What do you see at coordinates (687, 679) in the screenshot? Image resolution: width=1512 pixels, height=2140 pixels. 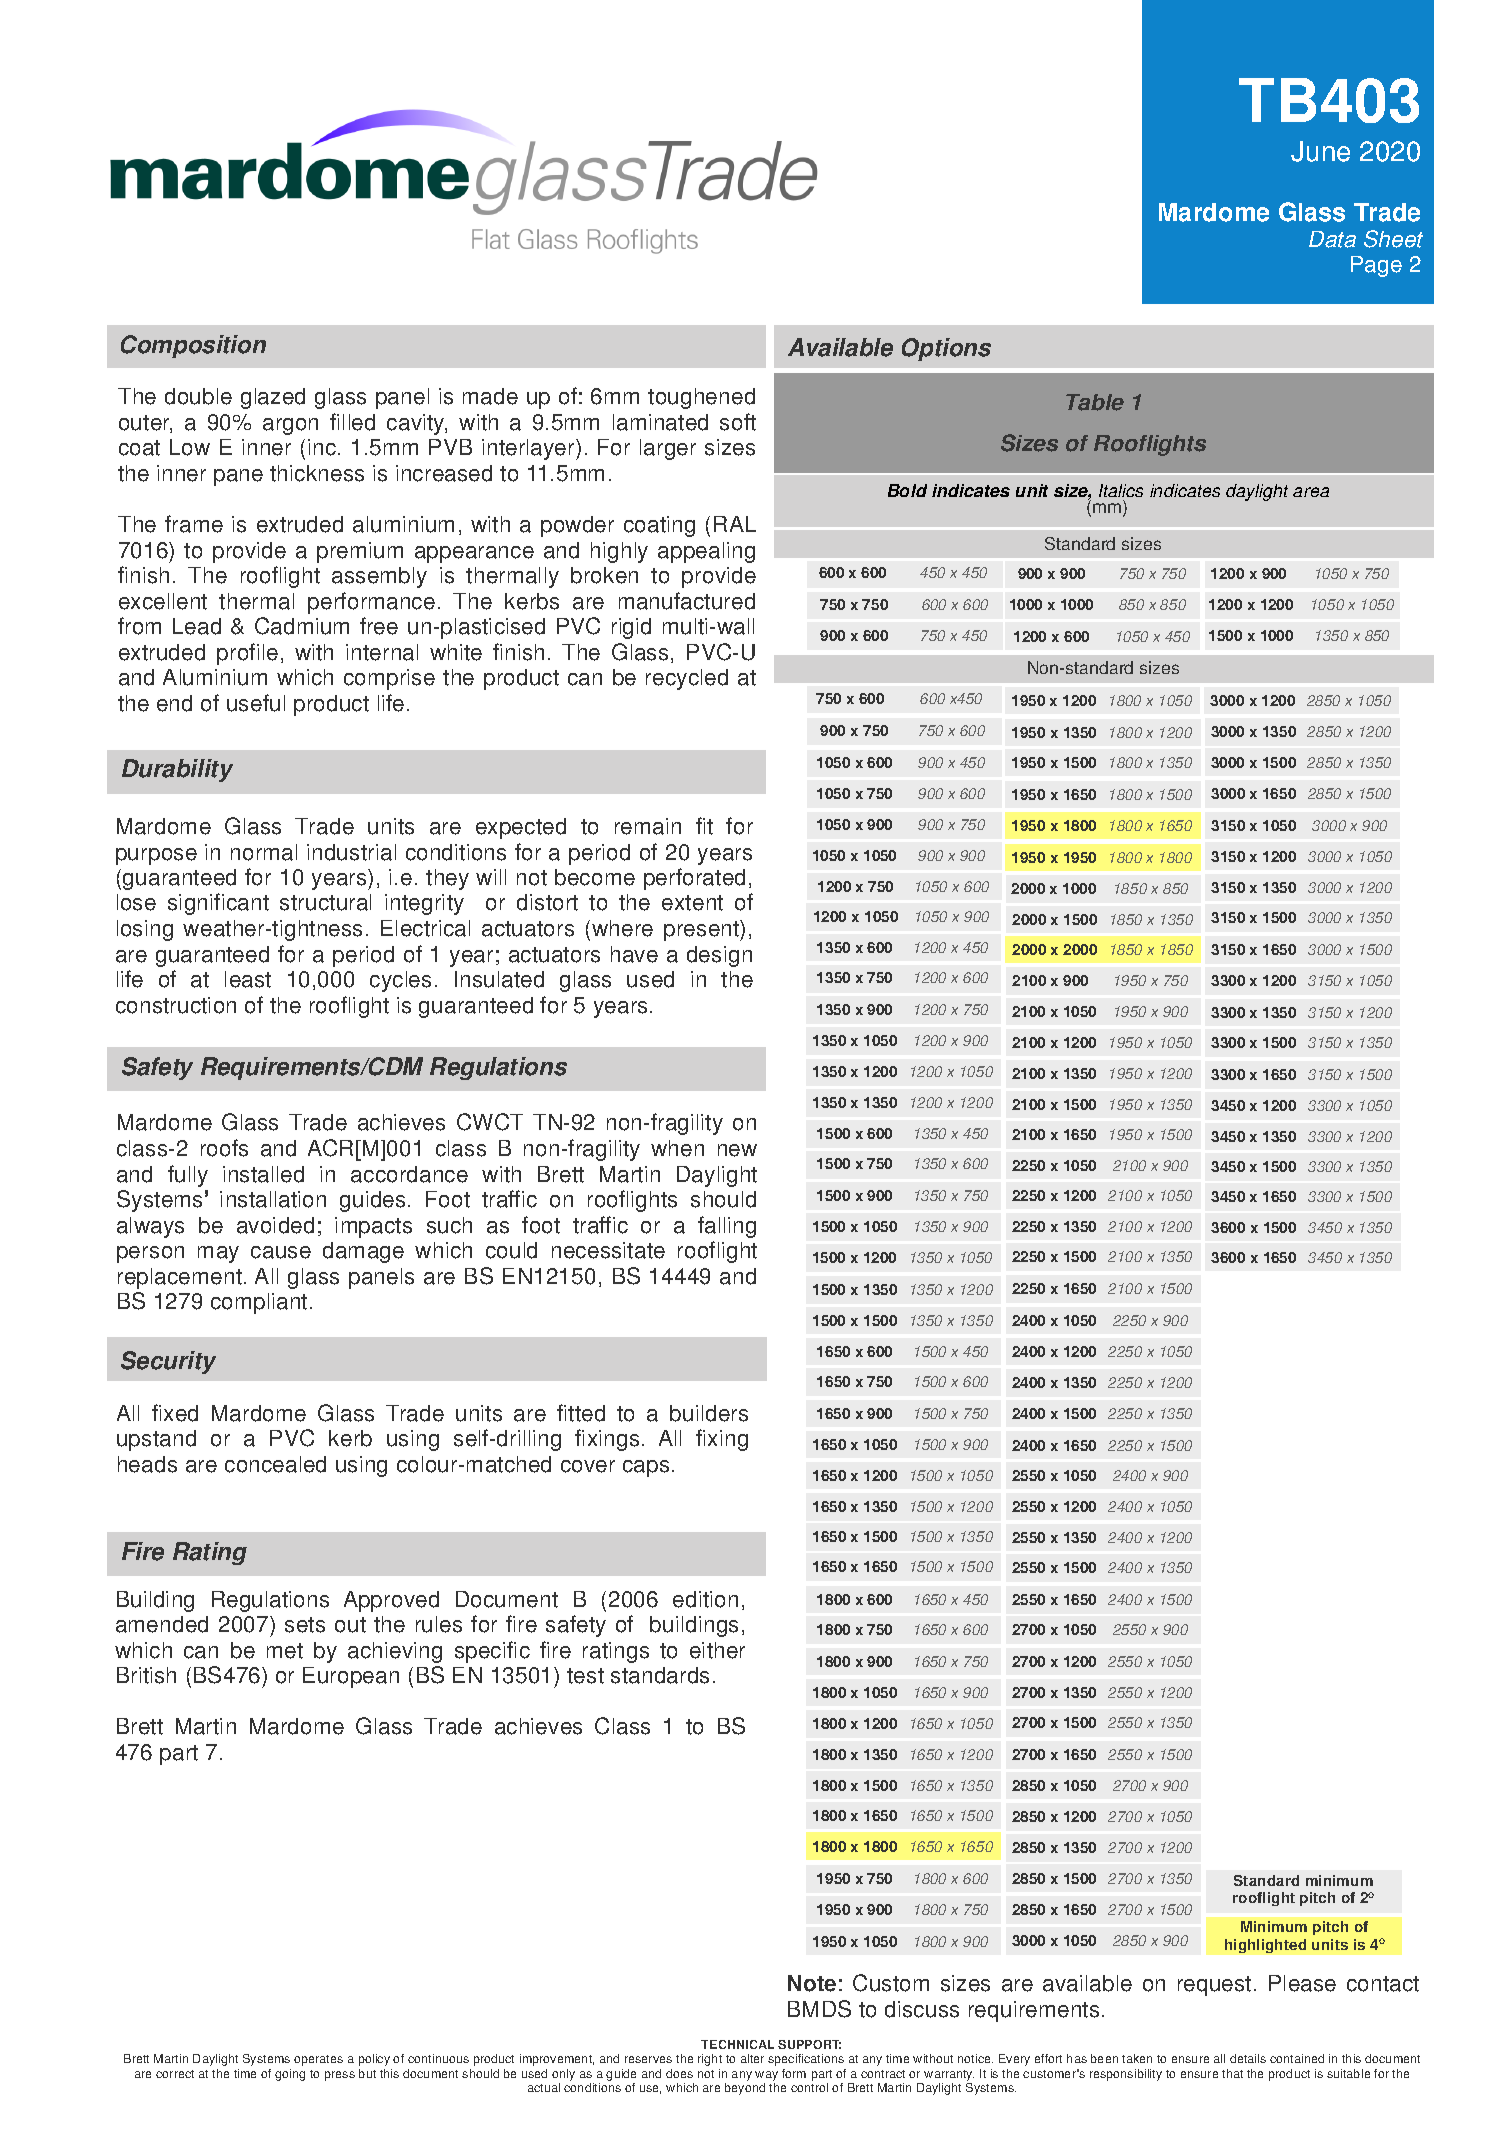 I see `recycled` at bounding box center [687, 679].
